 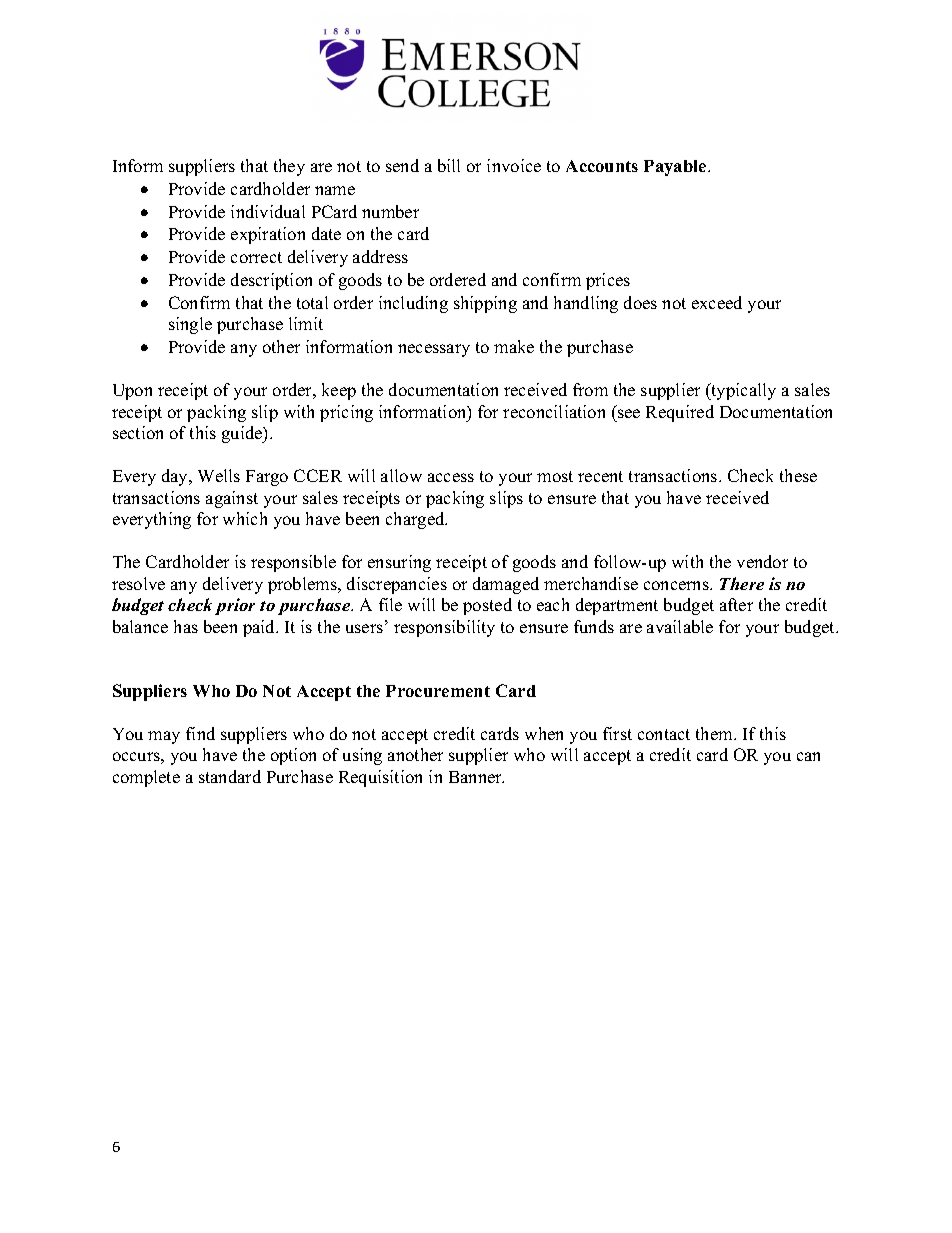 I want to click on individual, so click(x=268, y=211).
